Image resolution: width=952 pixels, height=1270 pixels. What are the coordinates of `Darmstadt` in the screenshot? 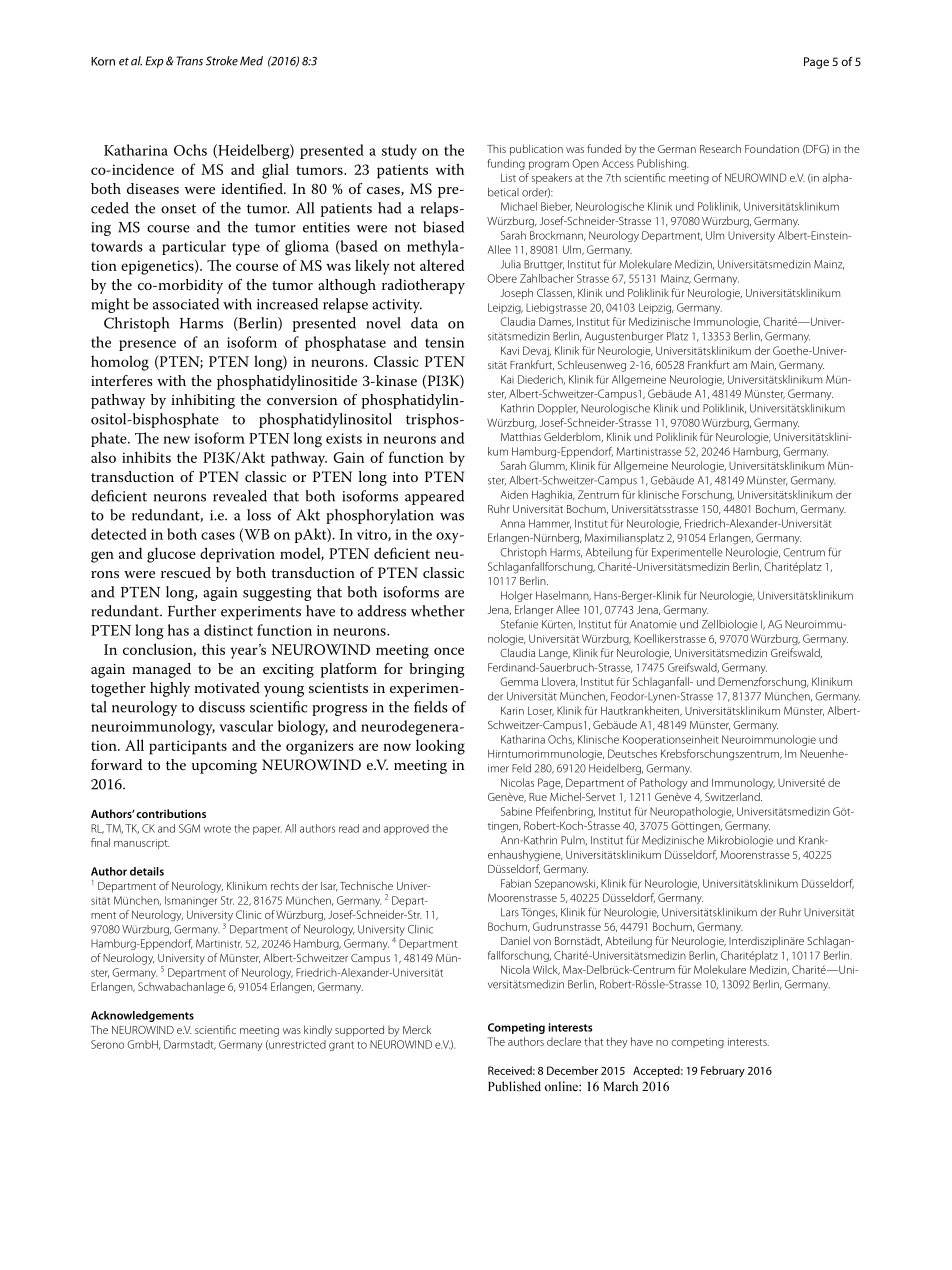 It's located at (190, 1045).
